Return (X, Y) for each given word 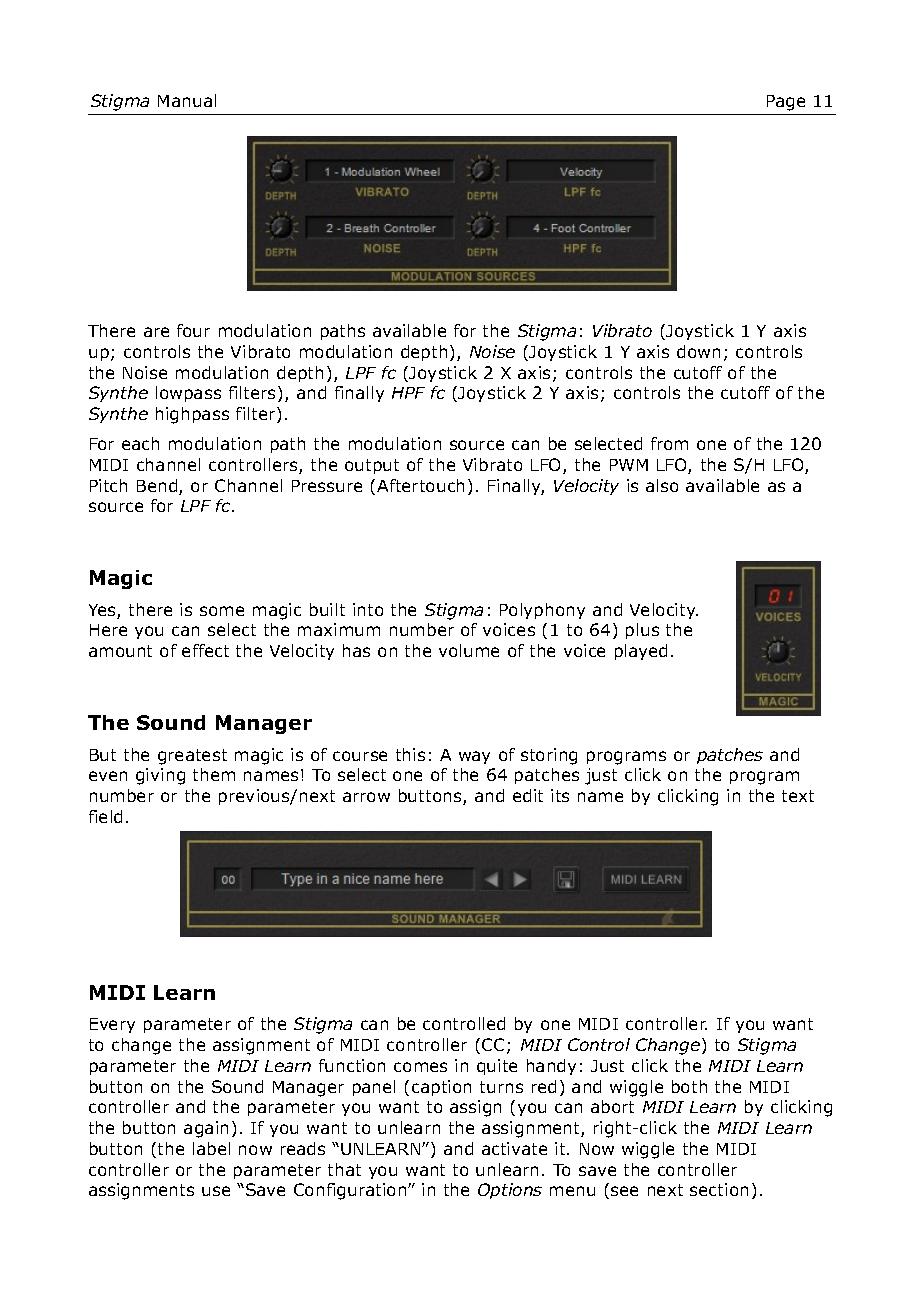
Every (112, 1025)
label (211, 1148)
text (798, 796)
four (193, 330)
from (669, 443)
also (662, 485)
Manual (187, 100)
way (474, 757)
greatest (192, 757)
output (372, 466)
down (698, 351)
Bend (158, 487)
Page (786, 103)
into (368, 609)
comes (420, 1067)
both (689, 1086)
